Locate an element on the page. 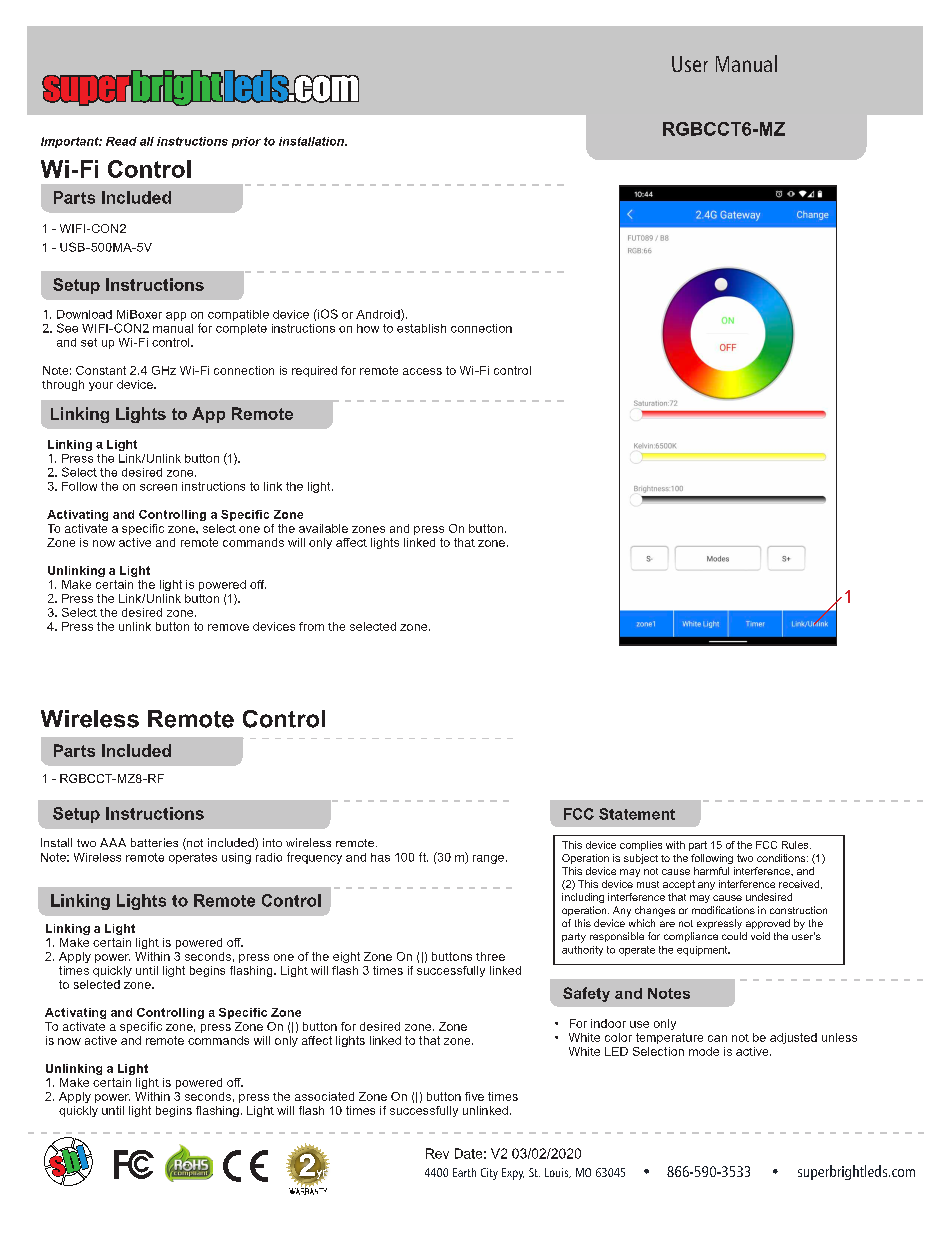 The height and width of the document is (1233, 952). batteries is located at coordinates (154, 842).
